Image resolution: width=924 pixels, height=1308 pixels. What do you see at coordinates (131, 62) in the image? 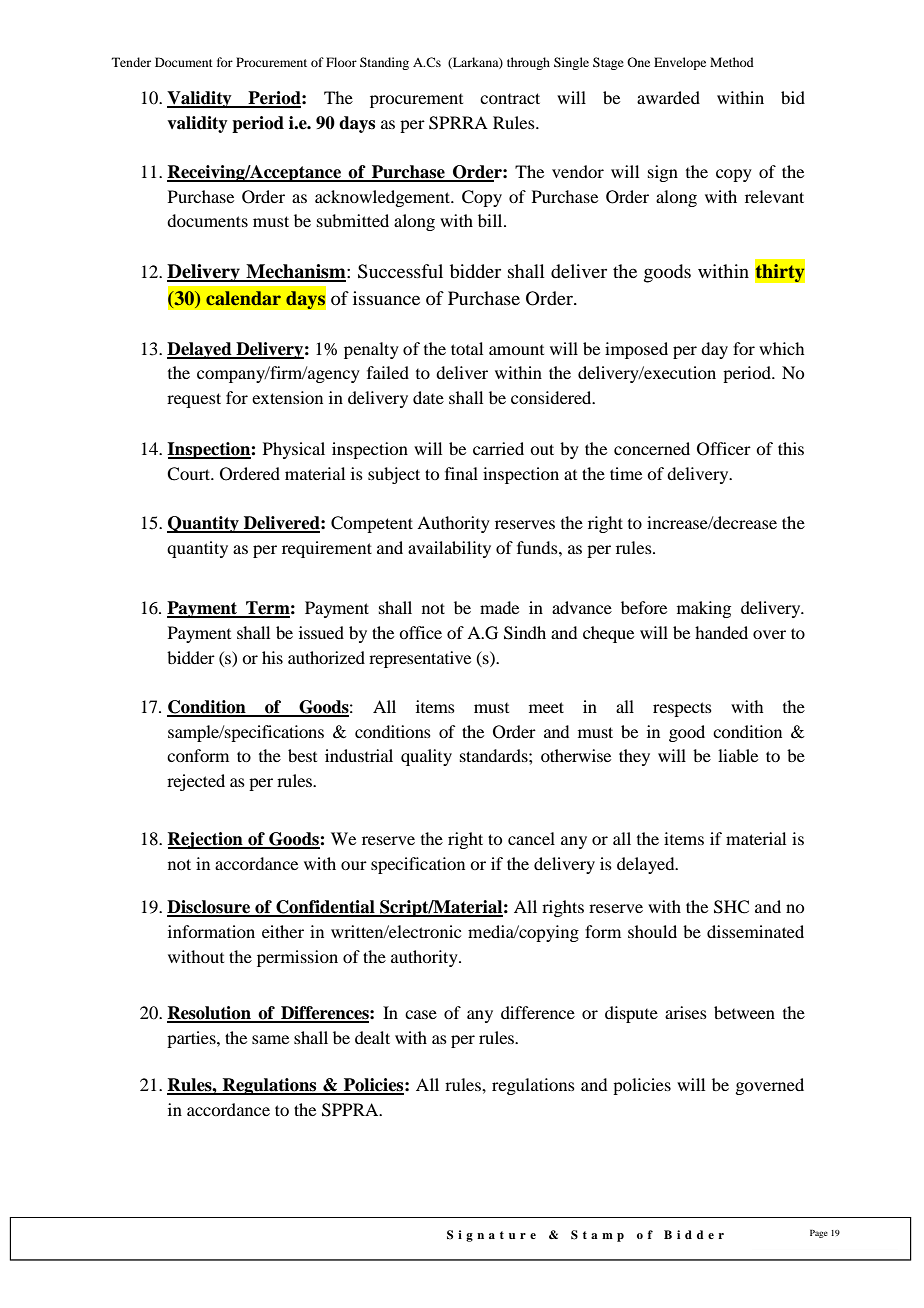
I see `Tender` at bounding box center [131, 62].
